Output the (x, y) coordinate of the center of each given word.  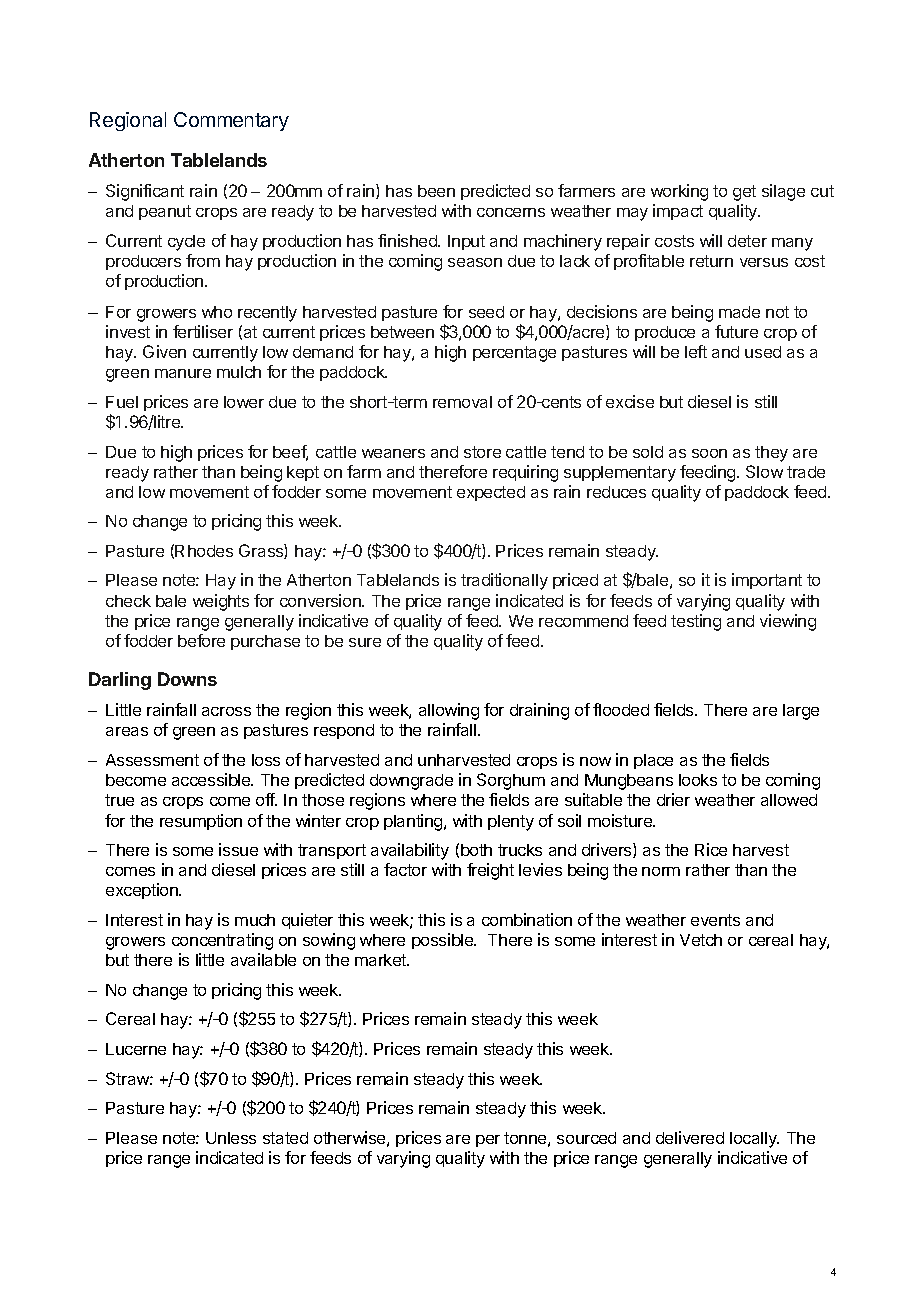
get (744, 193)
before (201, 640)
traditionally (504, 581)
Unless (231, 1138)
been (436, 191)
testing (696, 622)
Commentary (231, 121)
